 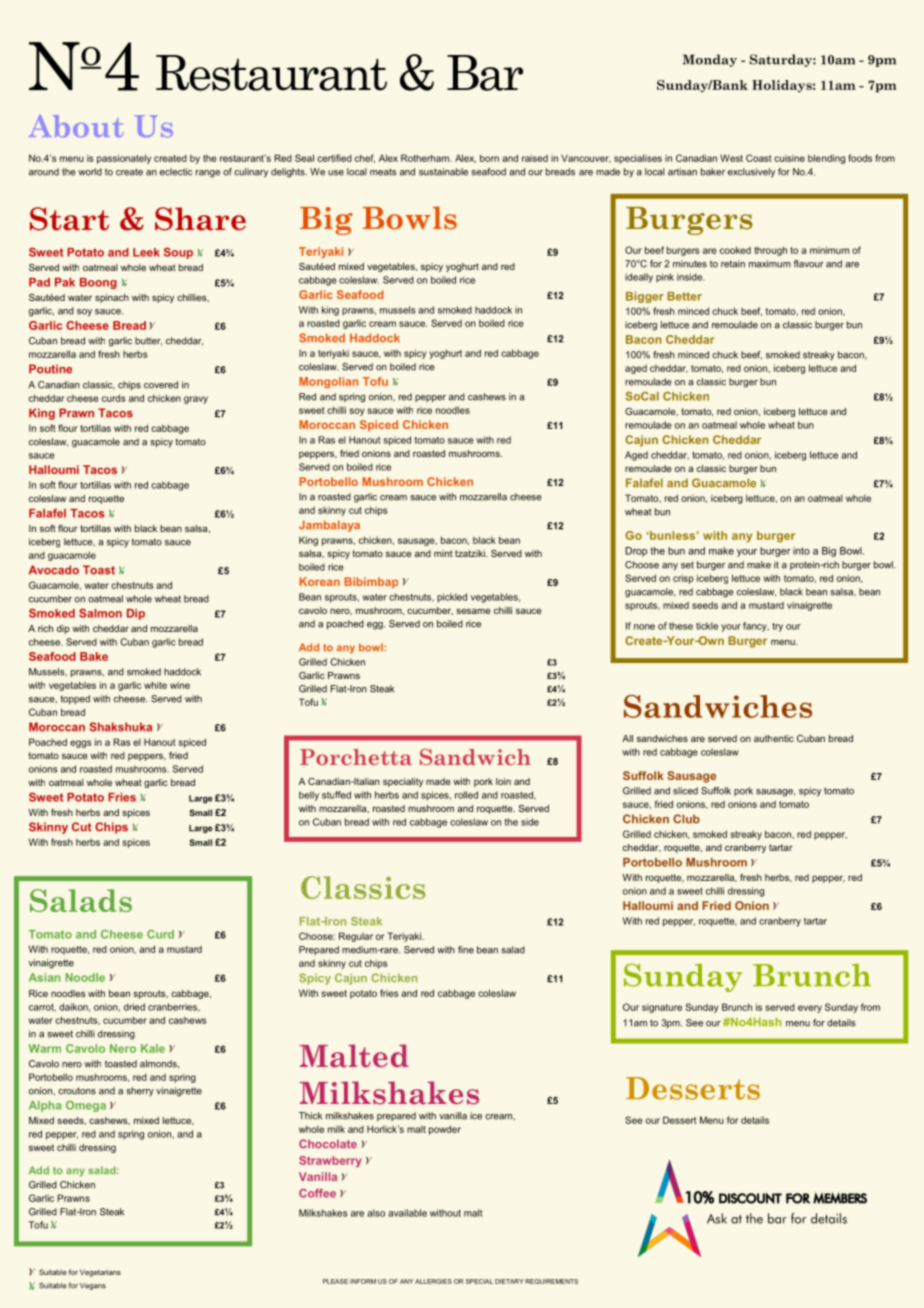 I want to click on Vegetarians, so click(x=100, y=1273).
